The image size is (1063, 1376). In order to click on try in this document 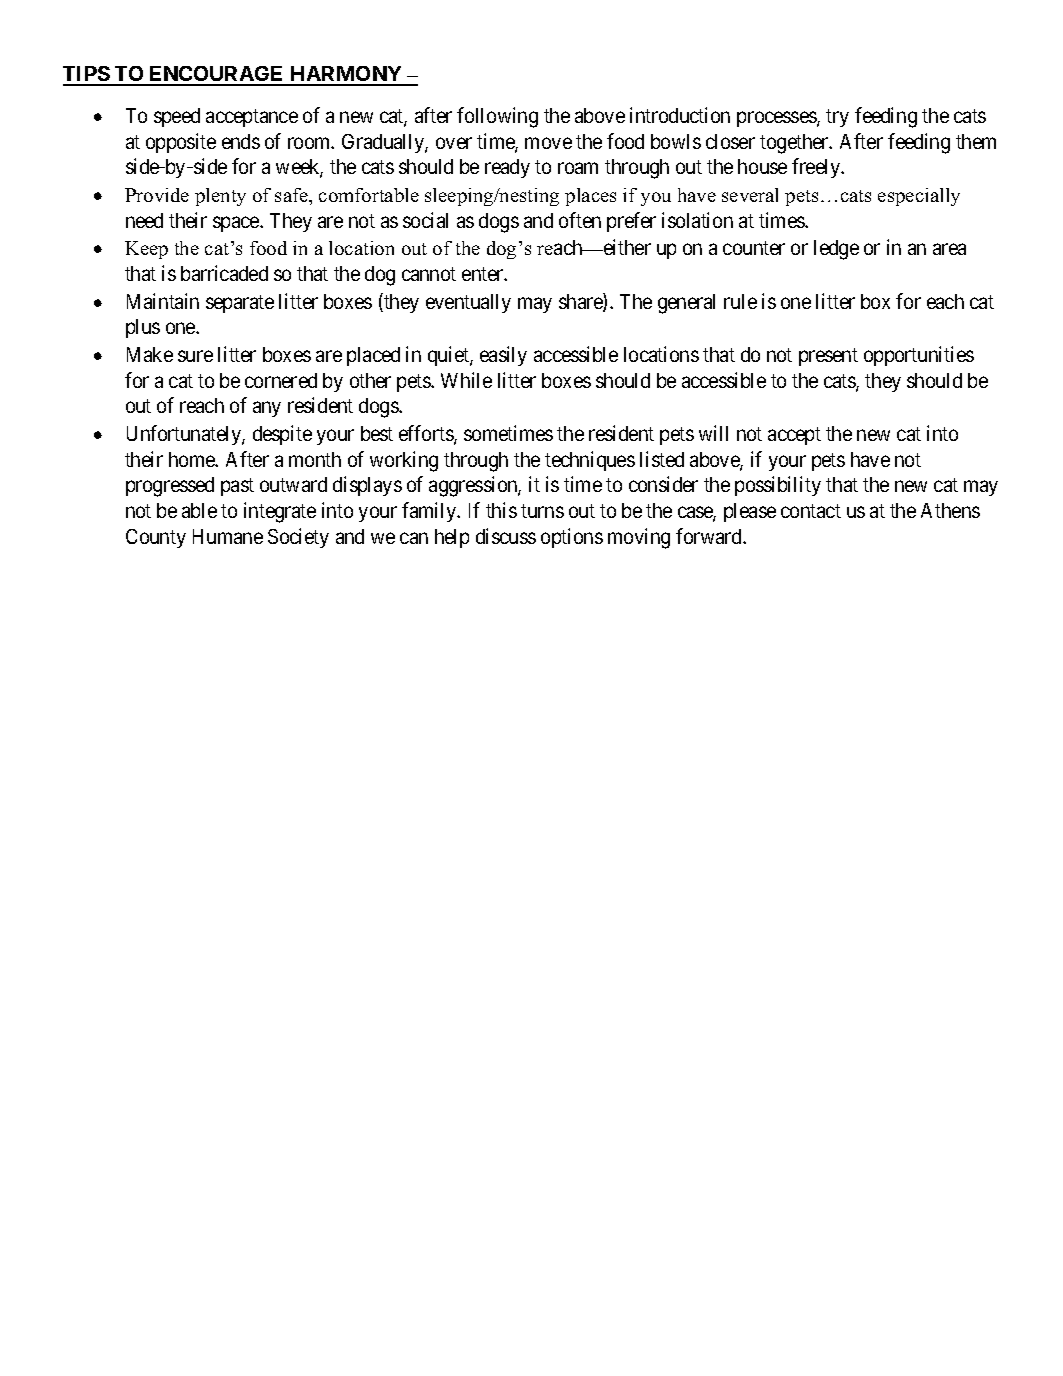, I will do `click(837, 118)`.
